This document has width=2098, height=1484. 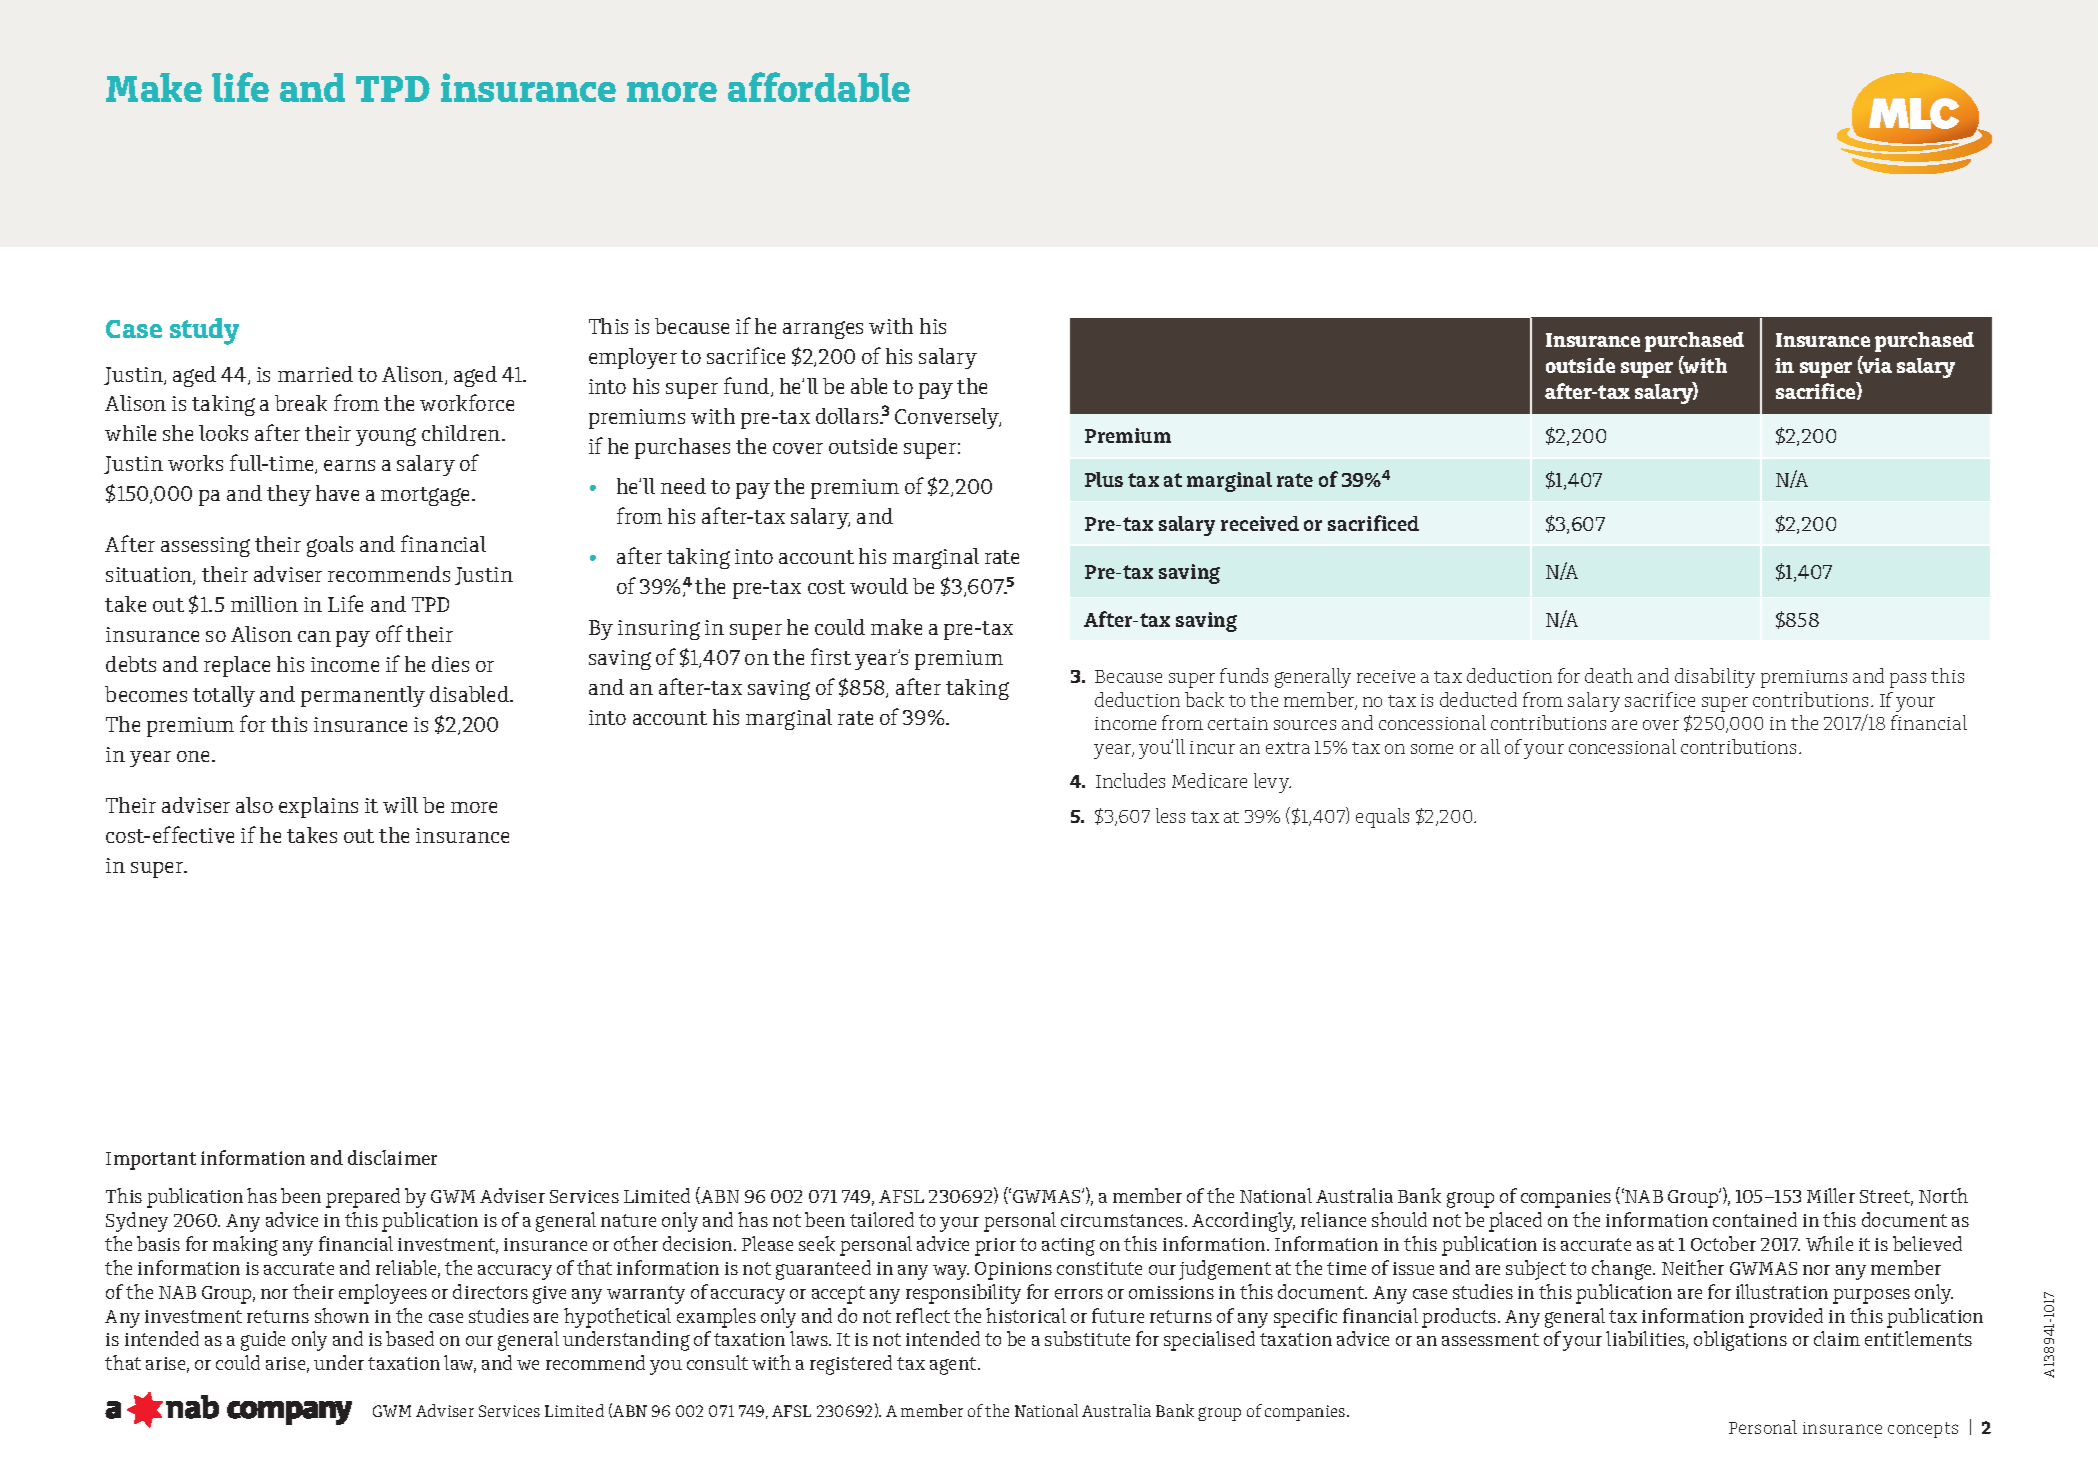 What do you see at coordinates (1123, 1220) in the document?
I see `circumstances` at bounding box center [1123, 1220].
